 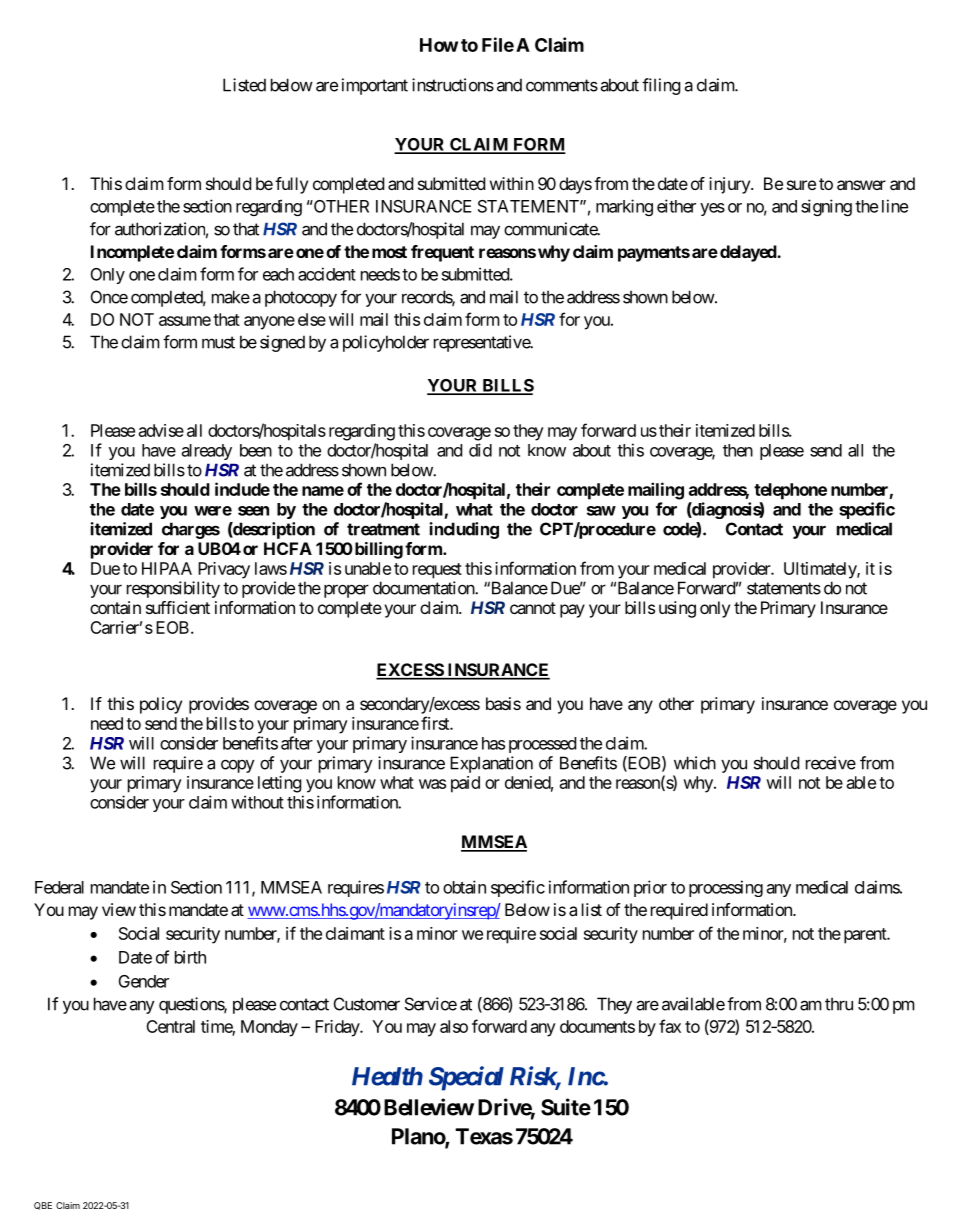 What do you see at coordinates (291, 185) in the screenshot?
I see `fully` at bounding box center [291, 185].
